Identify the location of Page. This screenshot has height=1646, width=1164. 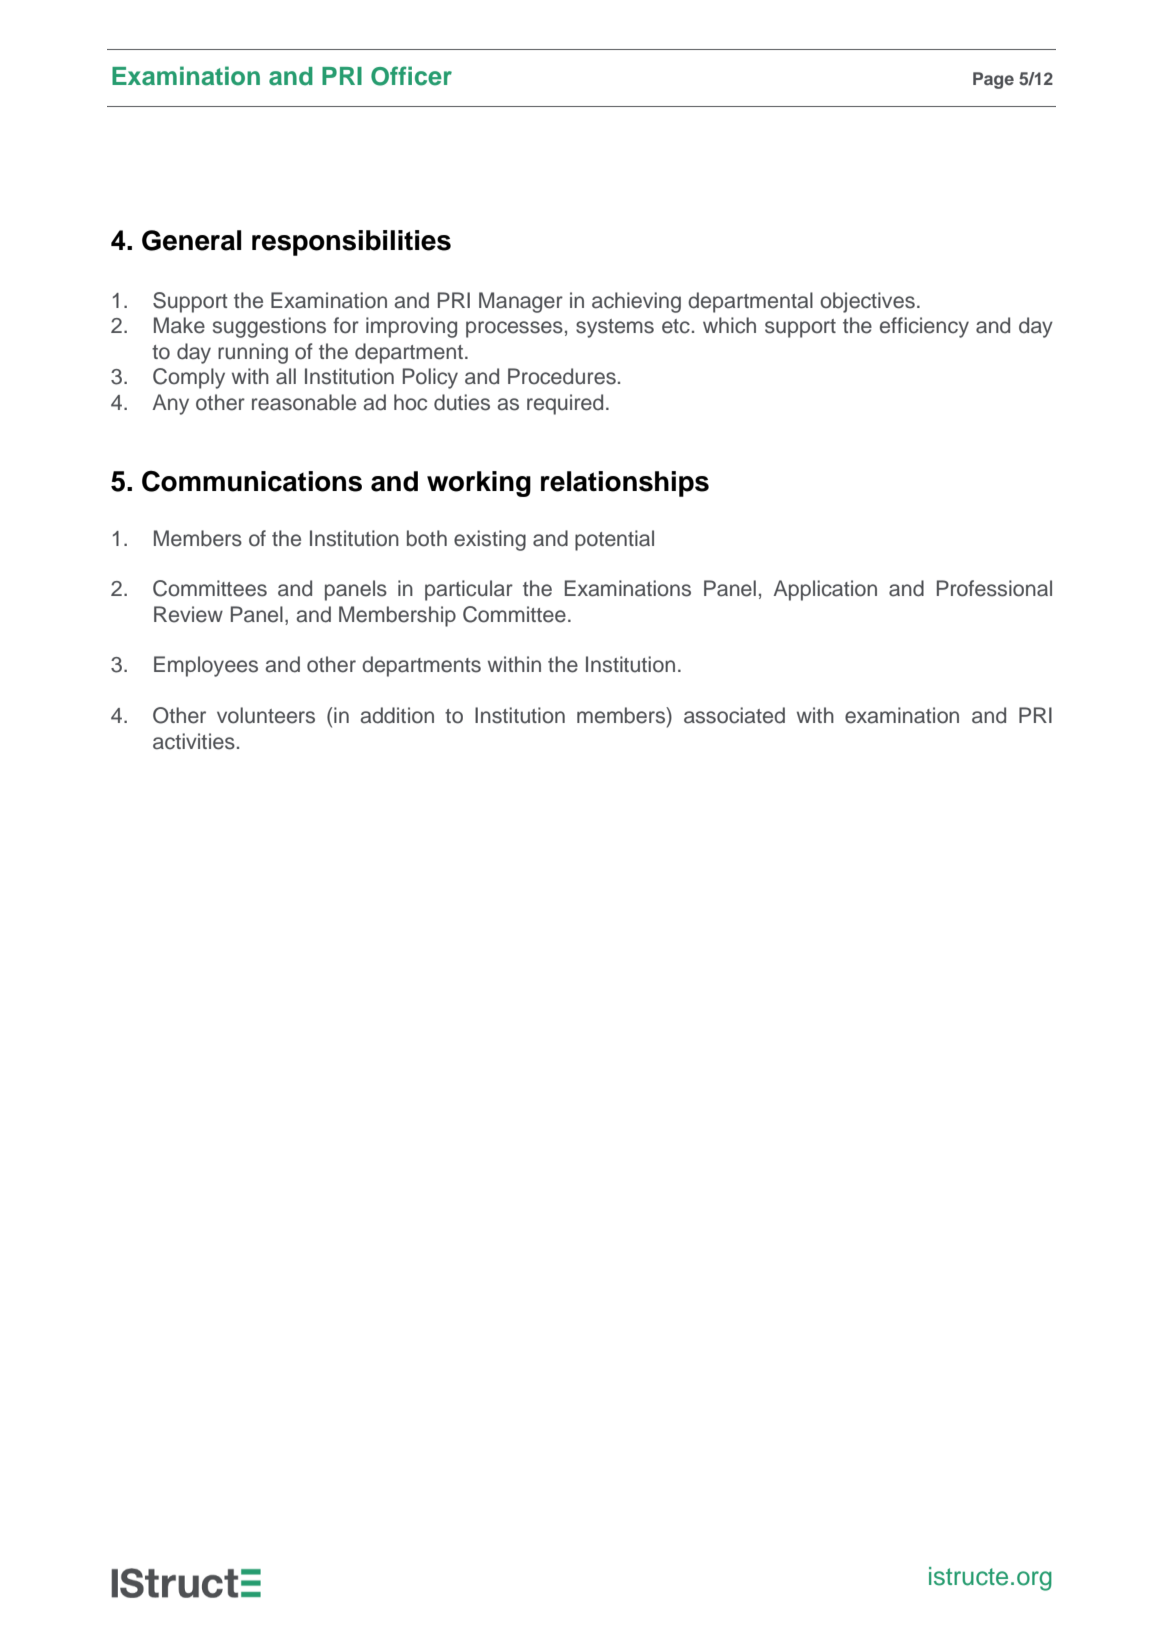
(993, 80).
